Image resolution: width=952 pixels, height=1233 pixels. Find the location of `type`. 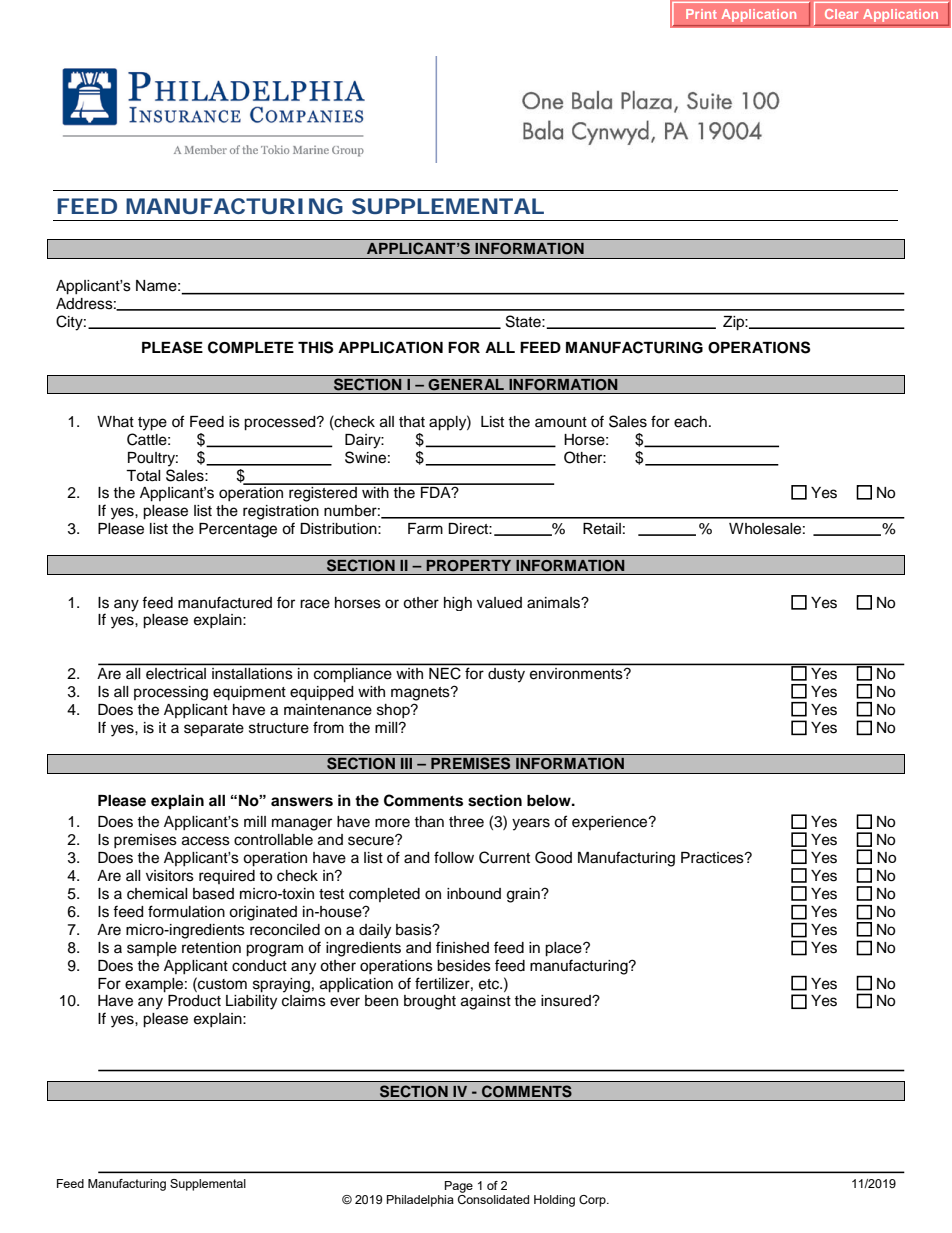

type is located at coordinates (152, 424).
